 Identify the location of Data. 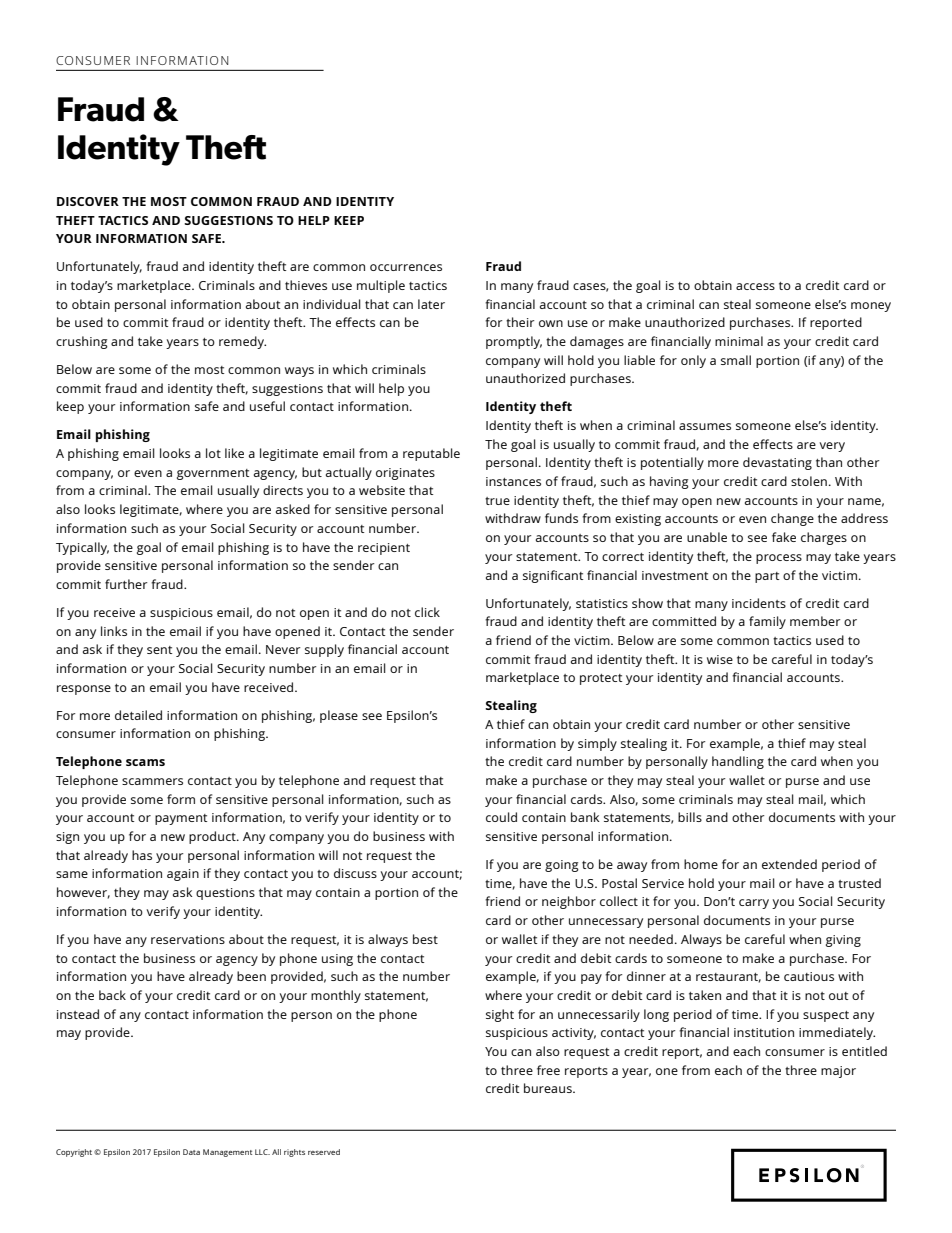
(191, 1152).
